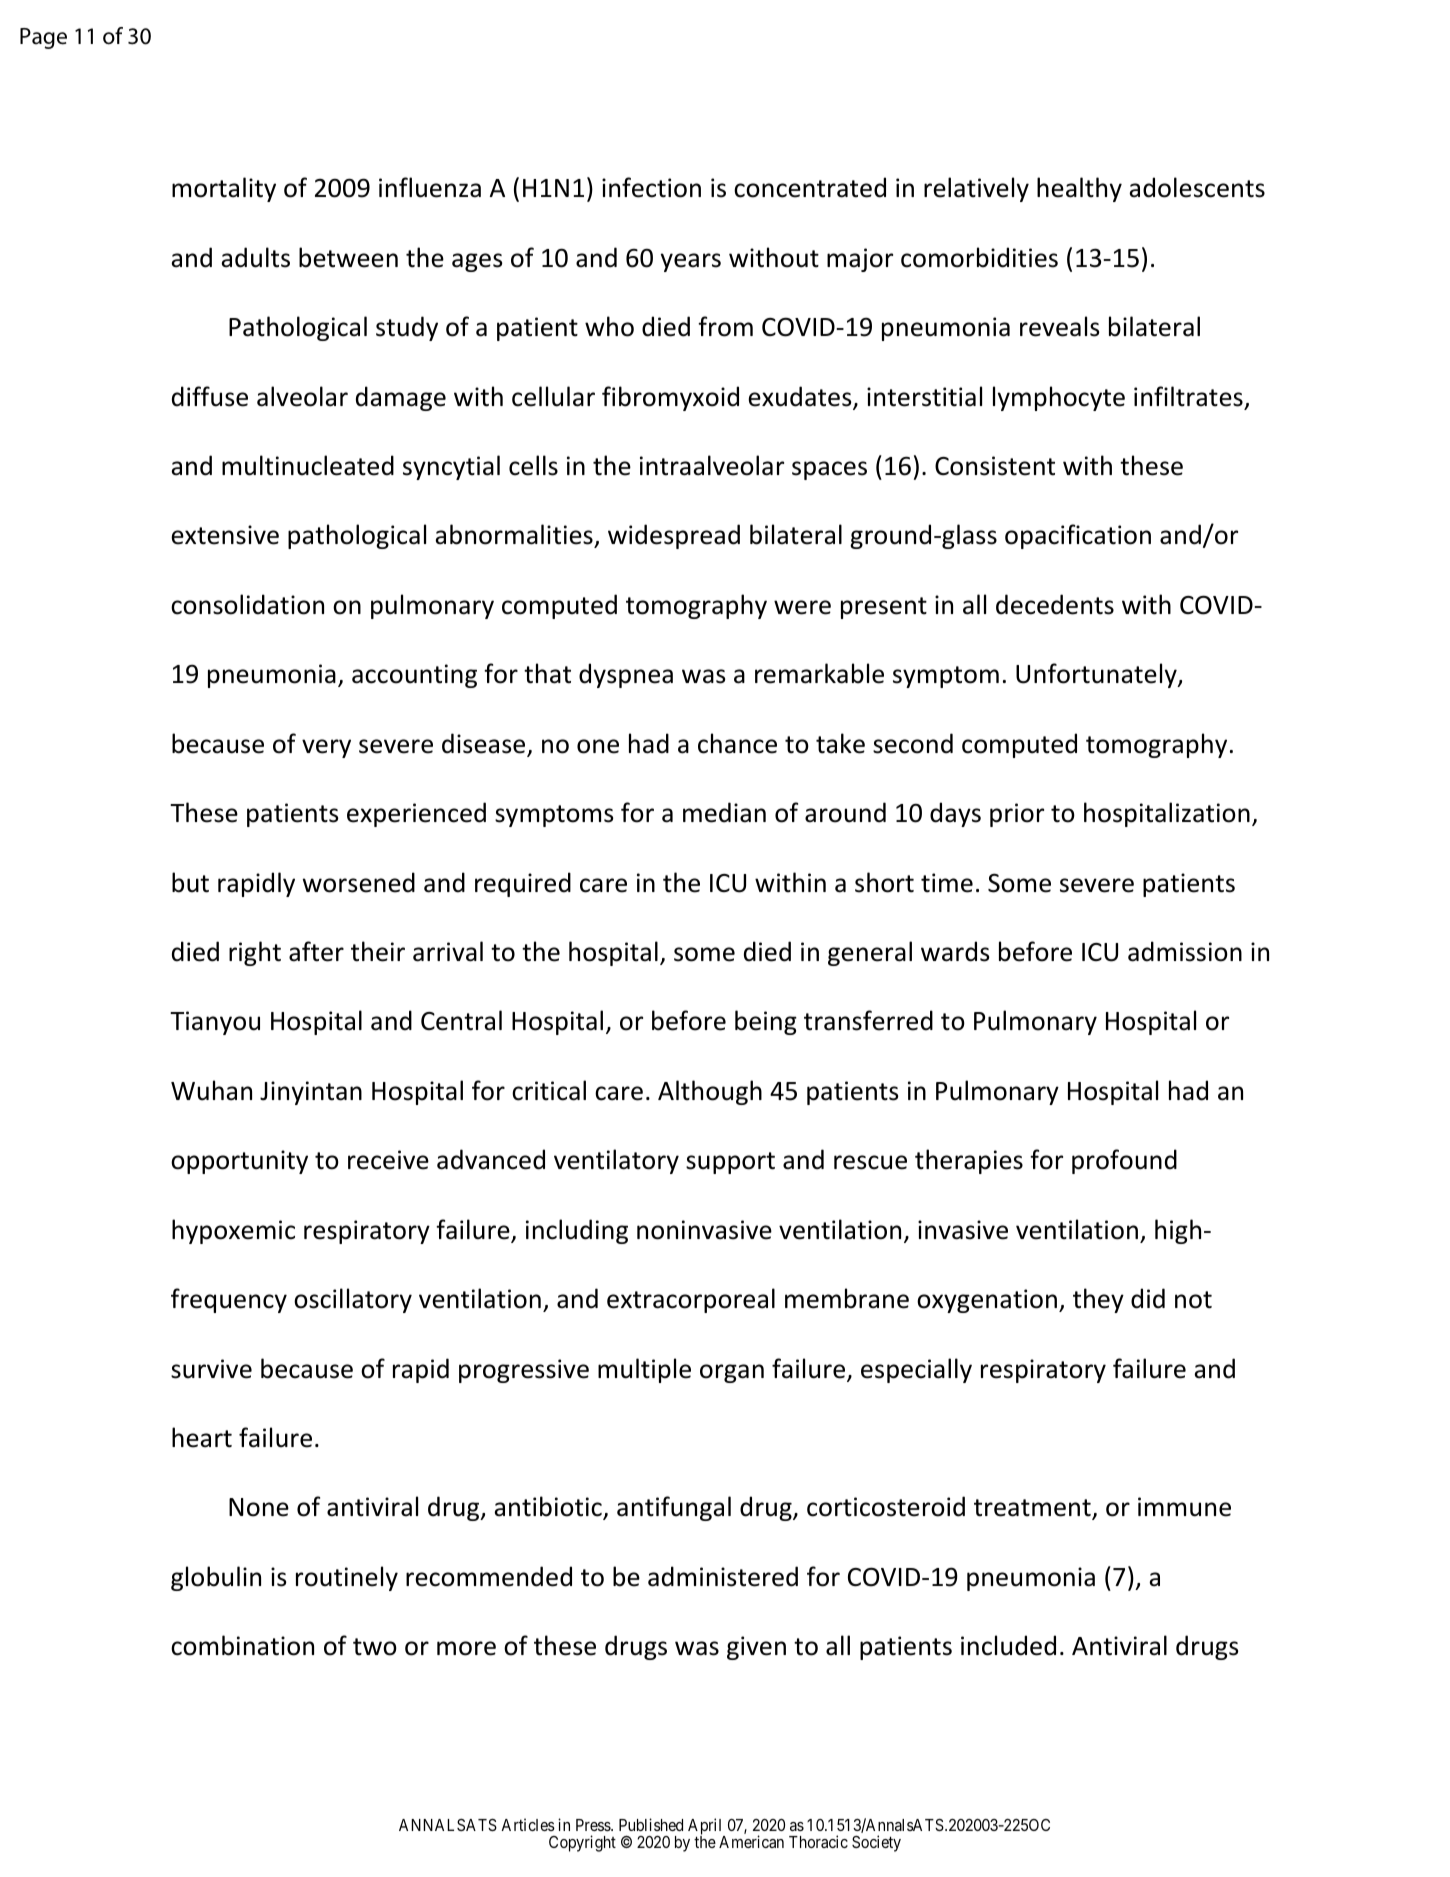 This page has width=1450, height=1877. I want to click on combination, so click(242, 1645).
